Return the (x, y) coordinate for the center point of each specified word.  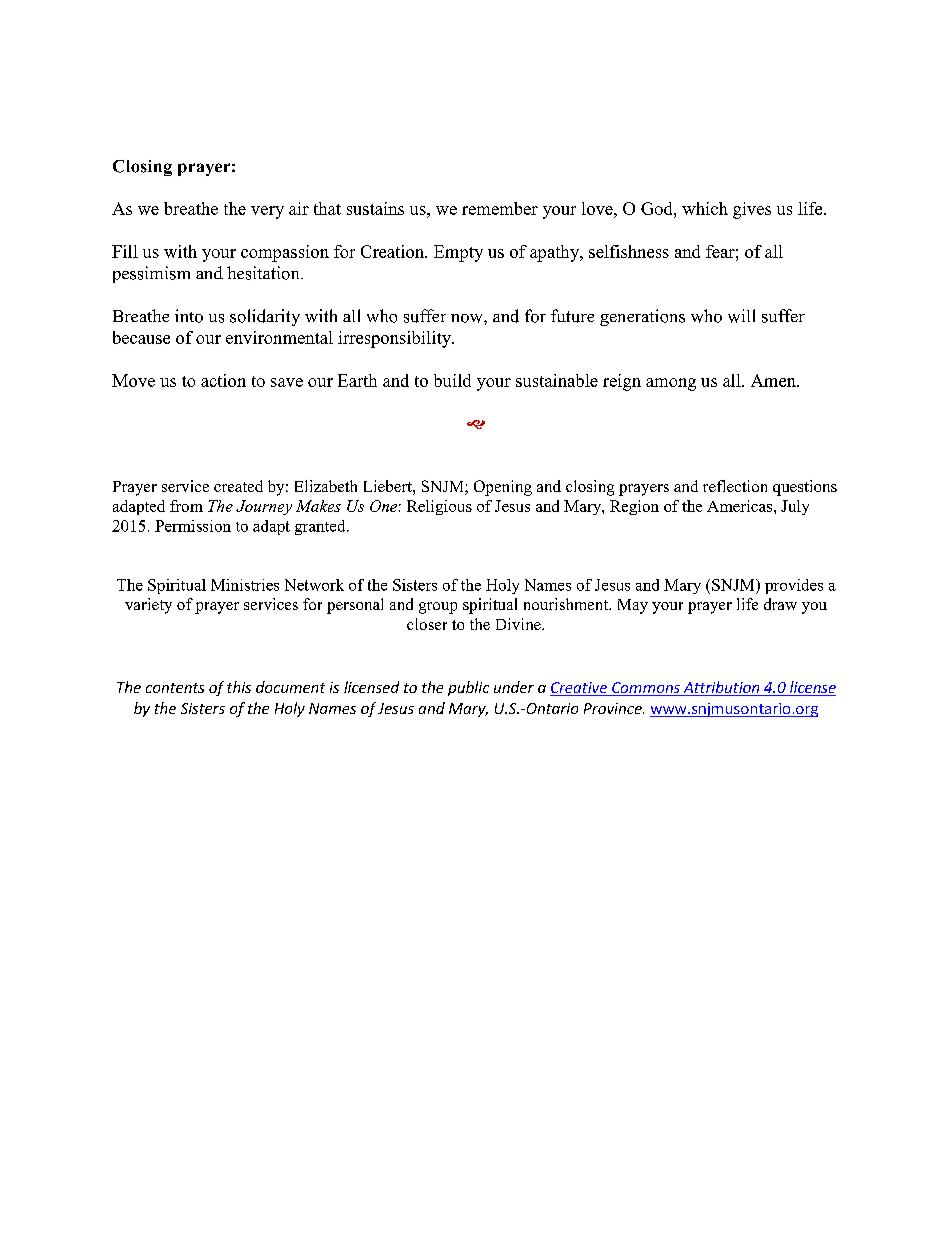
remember (500, 208)
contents (175, 688)
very (267, 212)
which (705, 208)
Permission (193, 526)
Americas (741, 506)
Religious (439, 507)
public (468, 688)
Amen (774, 380)
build (452, 380)
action (223, 380)
